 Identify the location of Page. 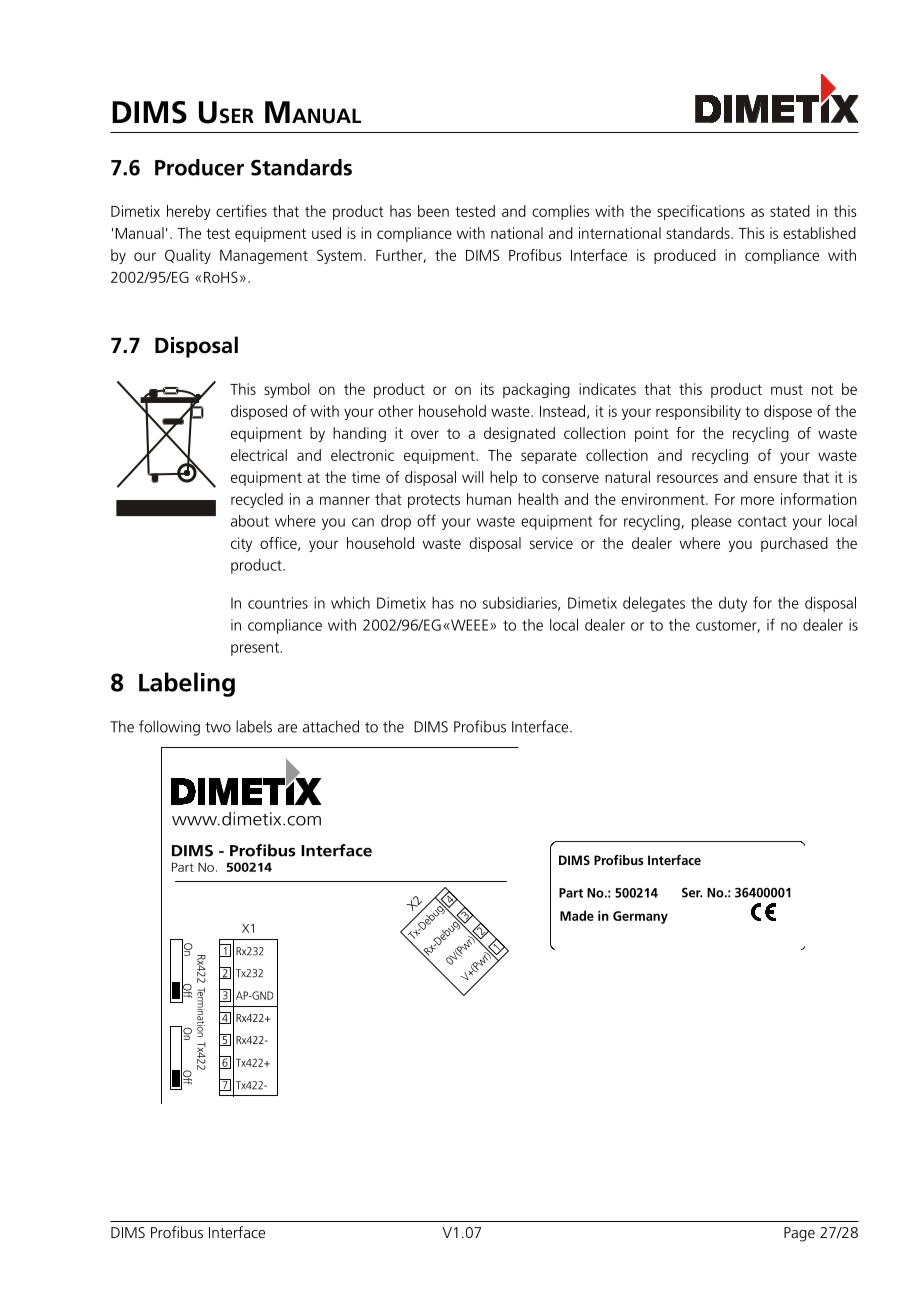
(799, 1234).
